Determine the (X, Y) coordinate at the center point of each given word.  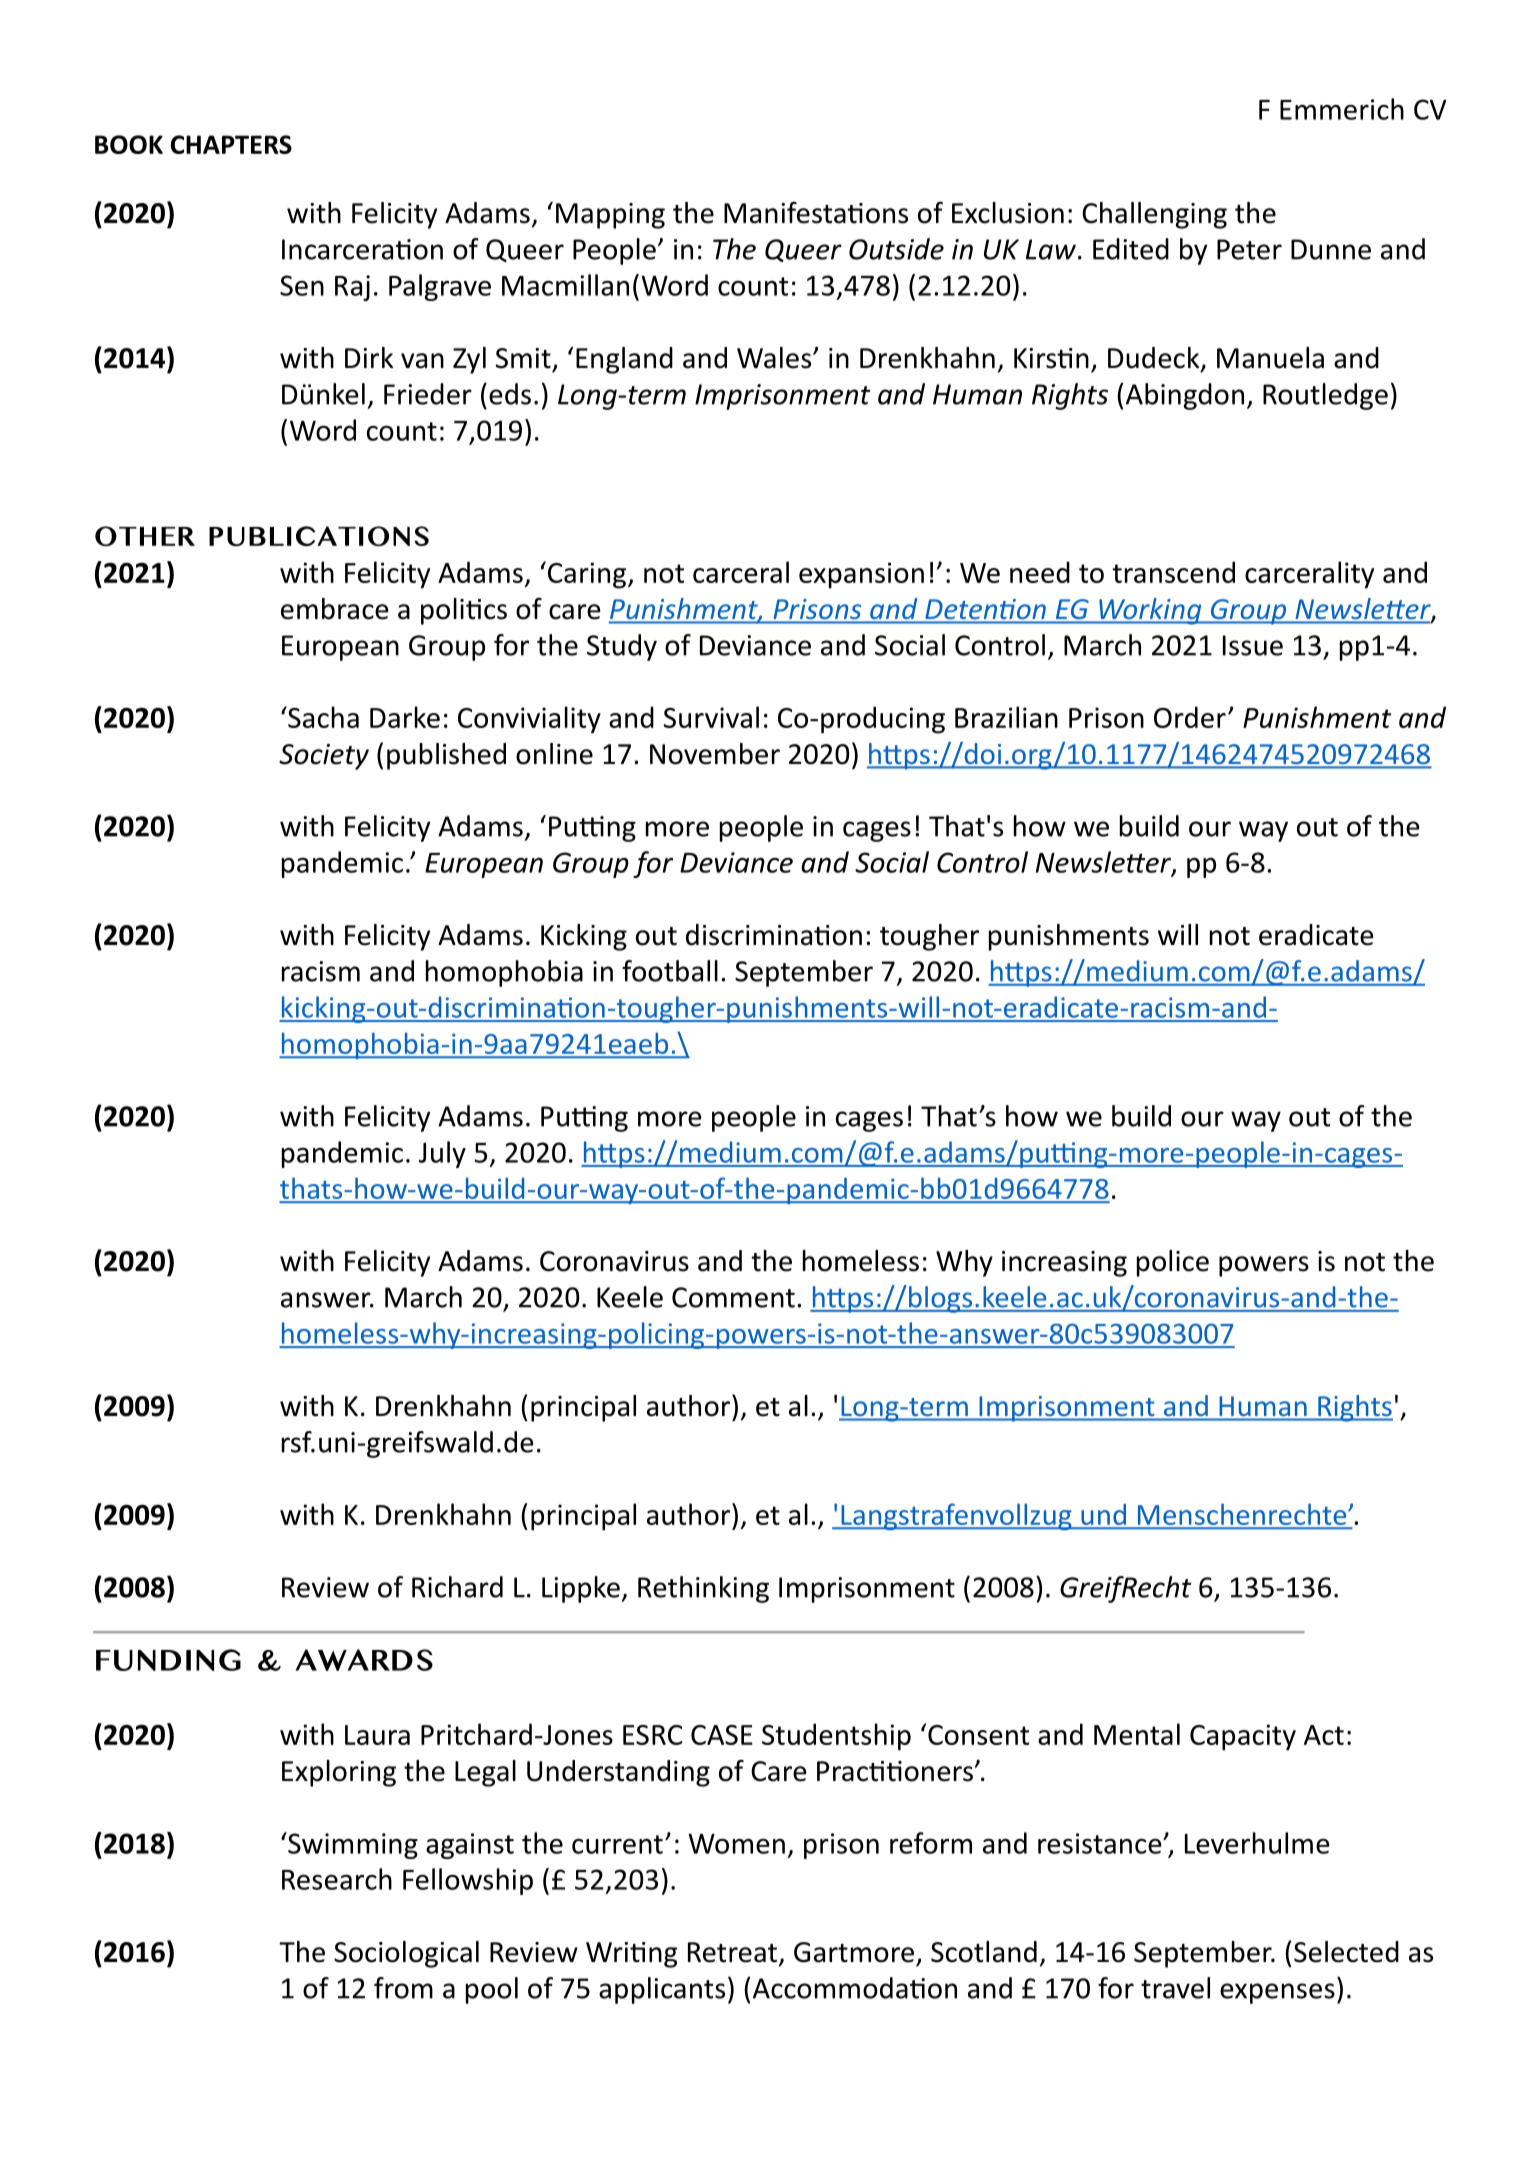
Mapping (610, 216)
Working (1150, 611)
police (1173, 1263)
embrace (335, 609)
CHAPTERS (231, 144)
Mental (1137, 1734)
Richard (457, 1587)
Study (622, 647)
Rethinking (703, 1589)
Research (337, 1879)
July (442, 1154)
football (670, 971)
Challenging (1154, 215)
